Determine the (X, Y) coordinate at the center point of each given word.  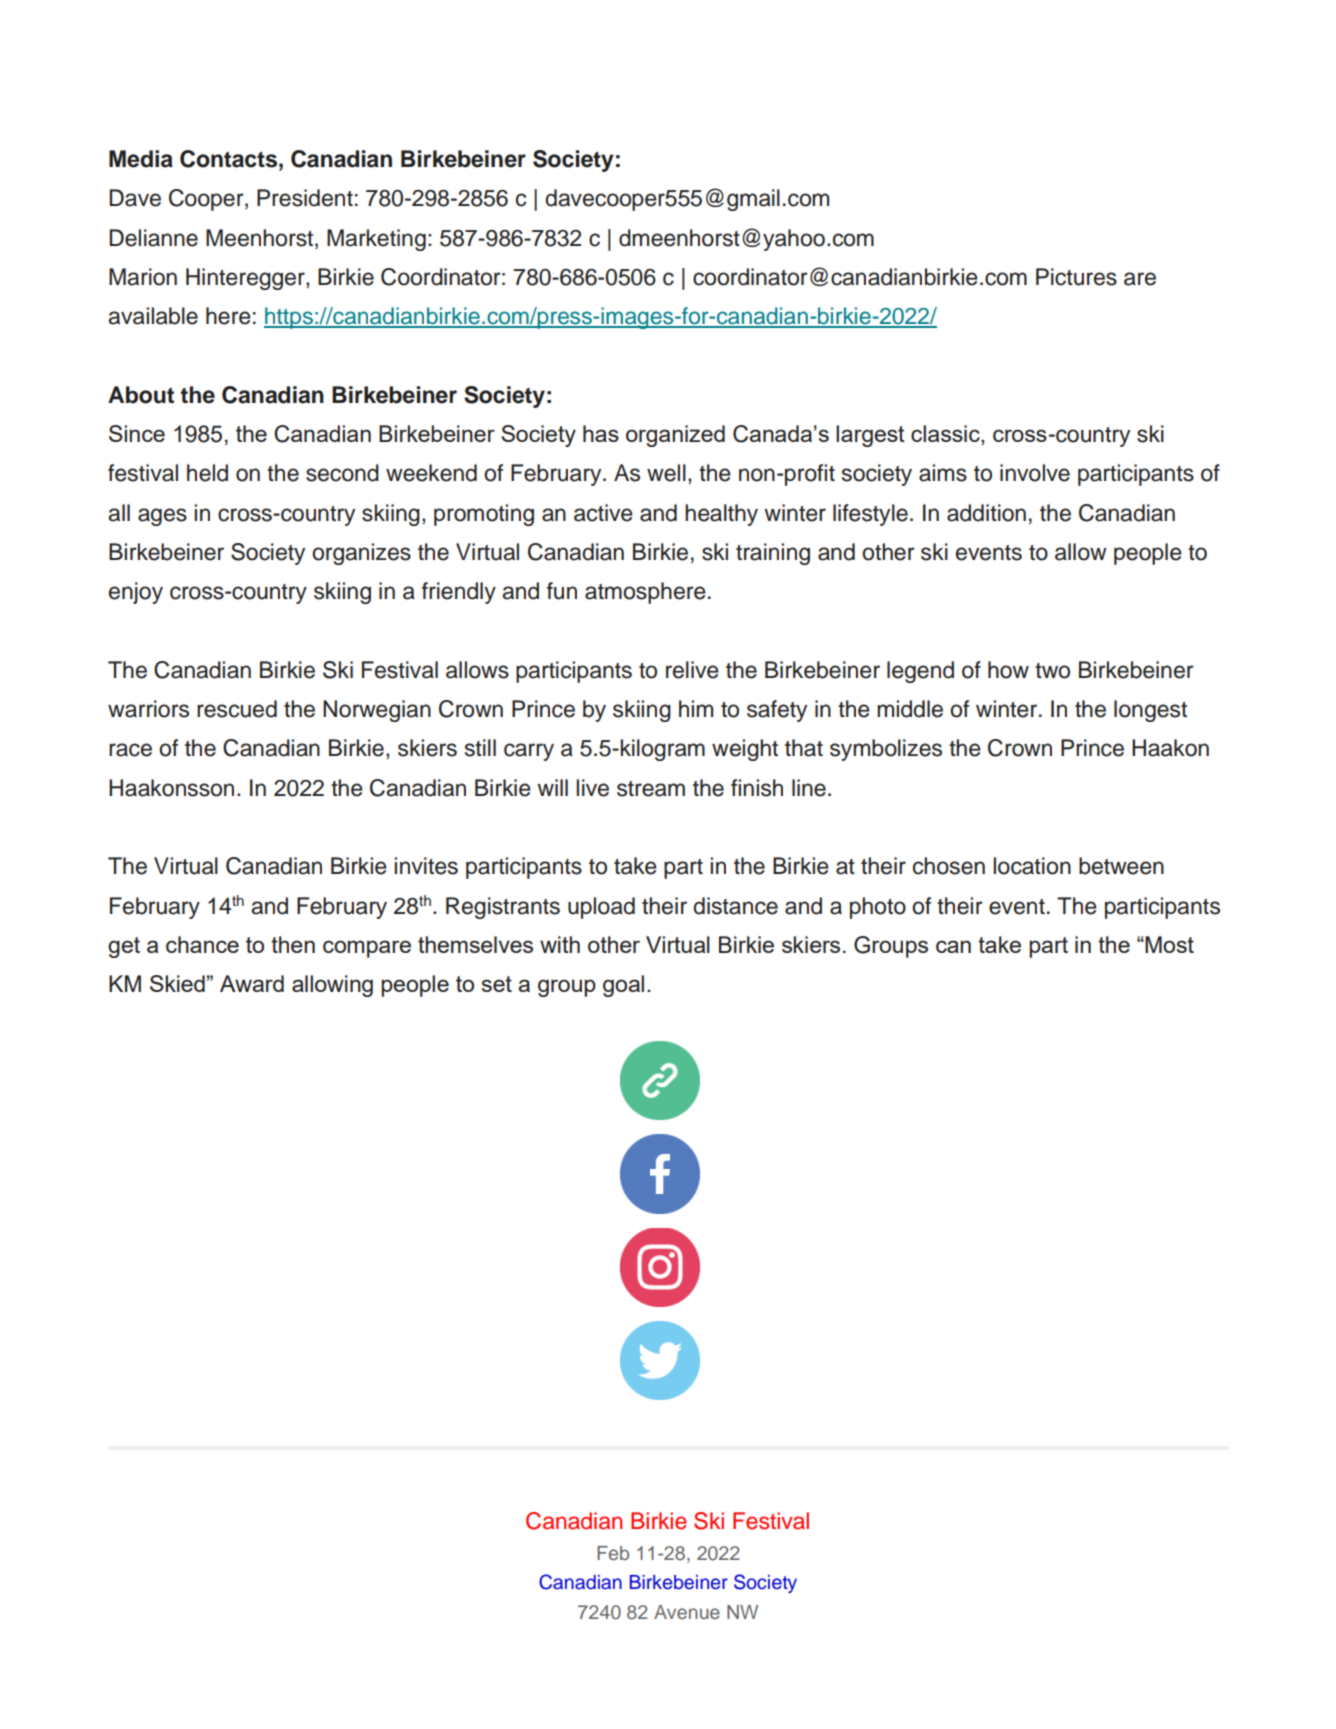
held (207, 473)
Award (252, 983)
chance (202, 944)
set (497, 984)
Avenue (687, 1612)
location (1032, 866)
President (305, 198)
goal (623, 986)
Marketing (376, 240)
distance (735, 906)
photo (878, 908)
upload (601, 908)
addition (986, 513)
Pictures (1076, 277)
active (603, 513)
